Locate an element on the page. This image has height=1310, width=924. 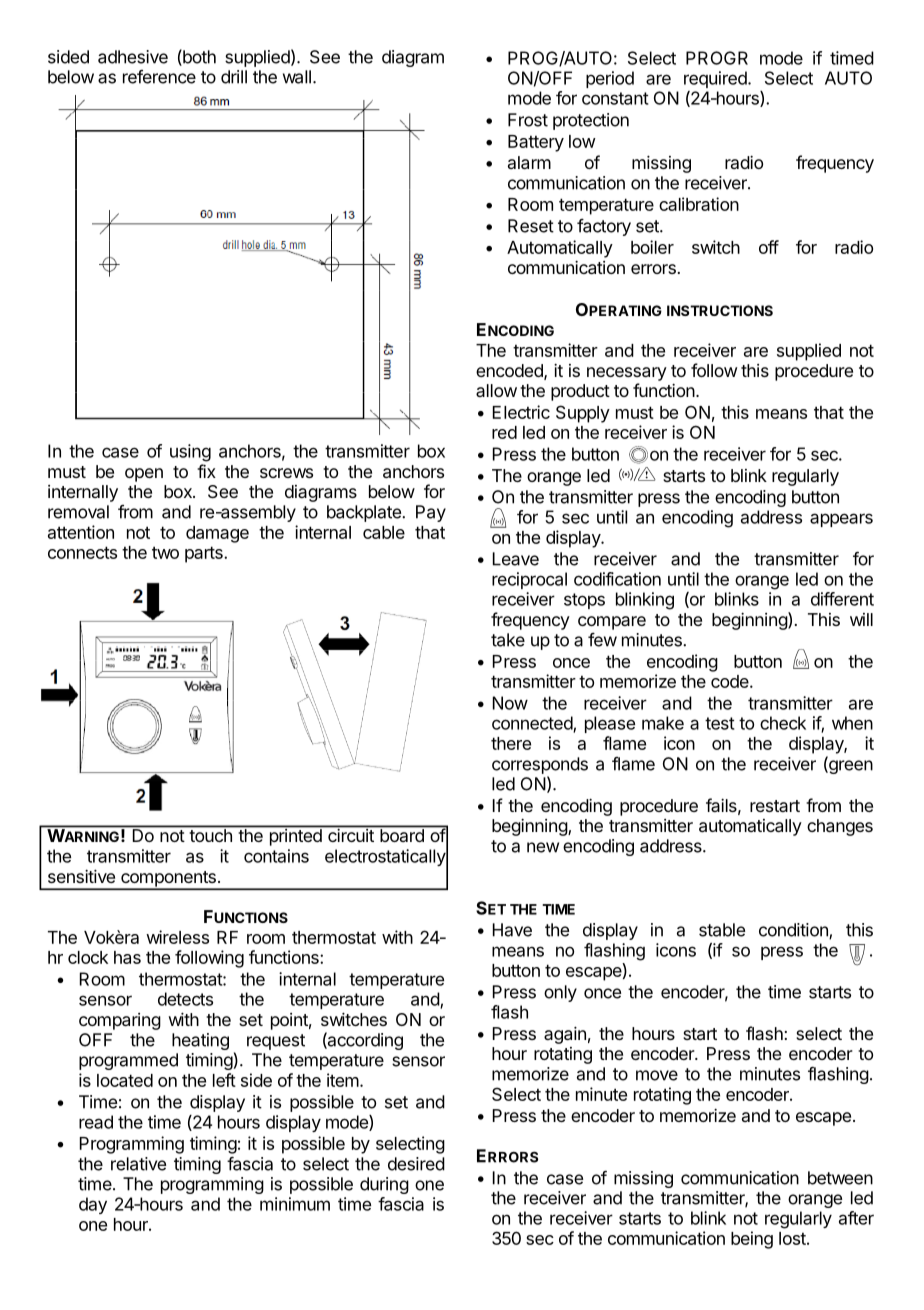
different is located at coordinates (842, 599).
